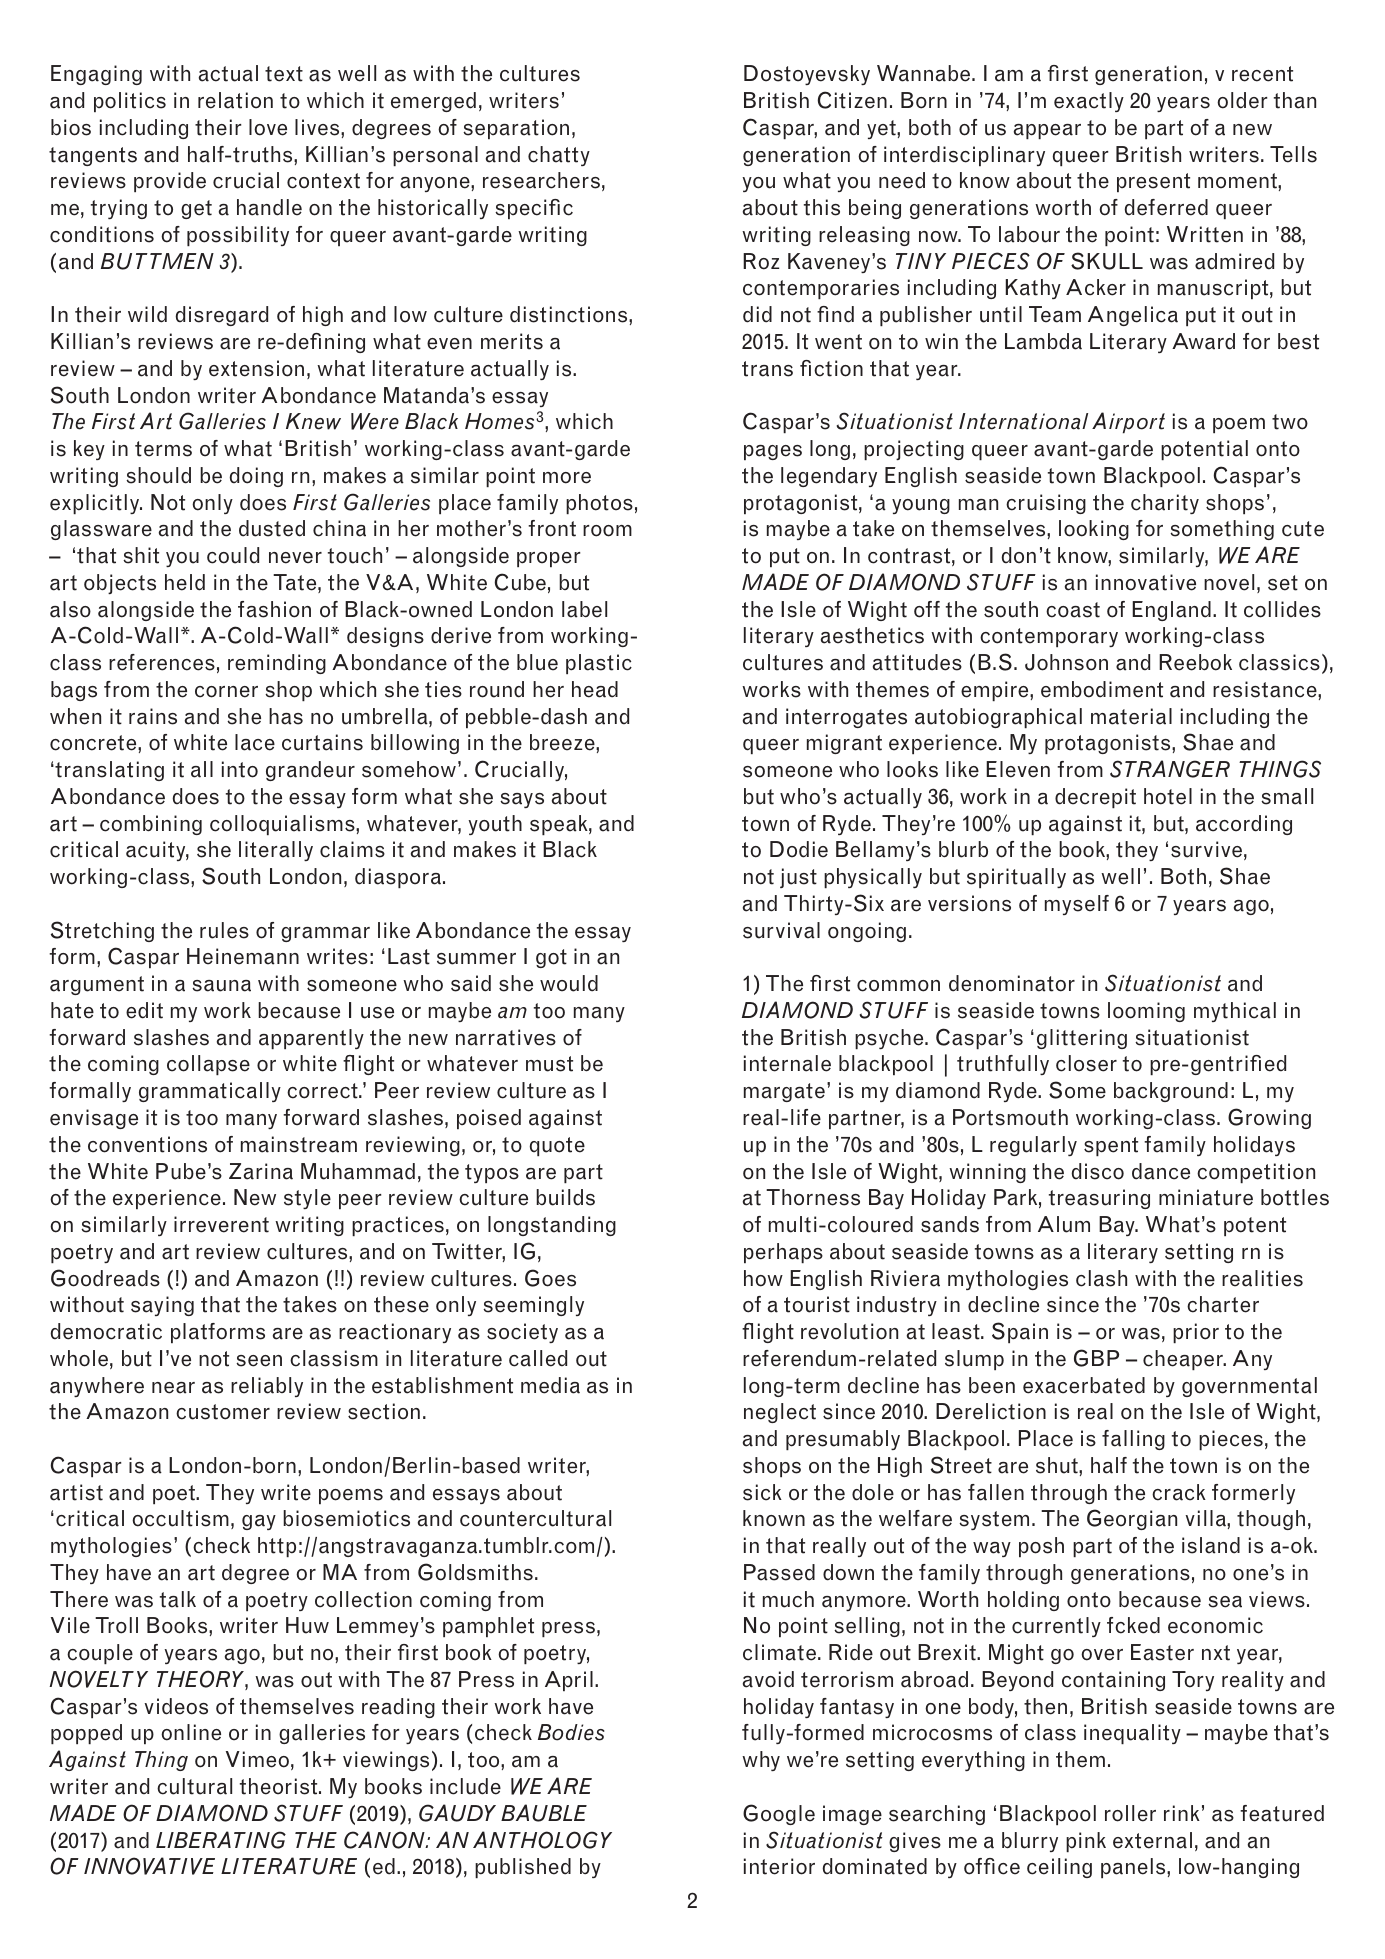  I want to click on chatty, so click(559, 156).
